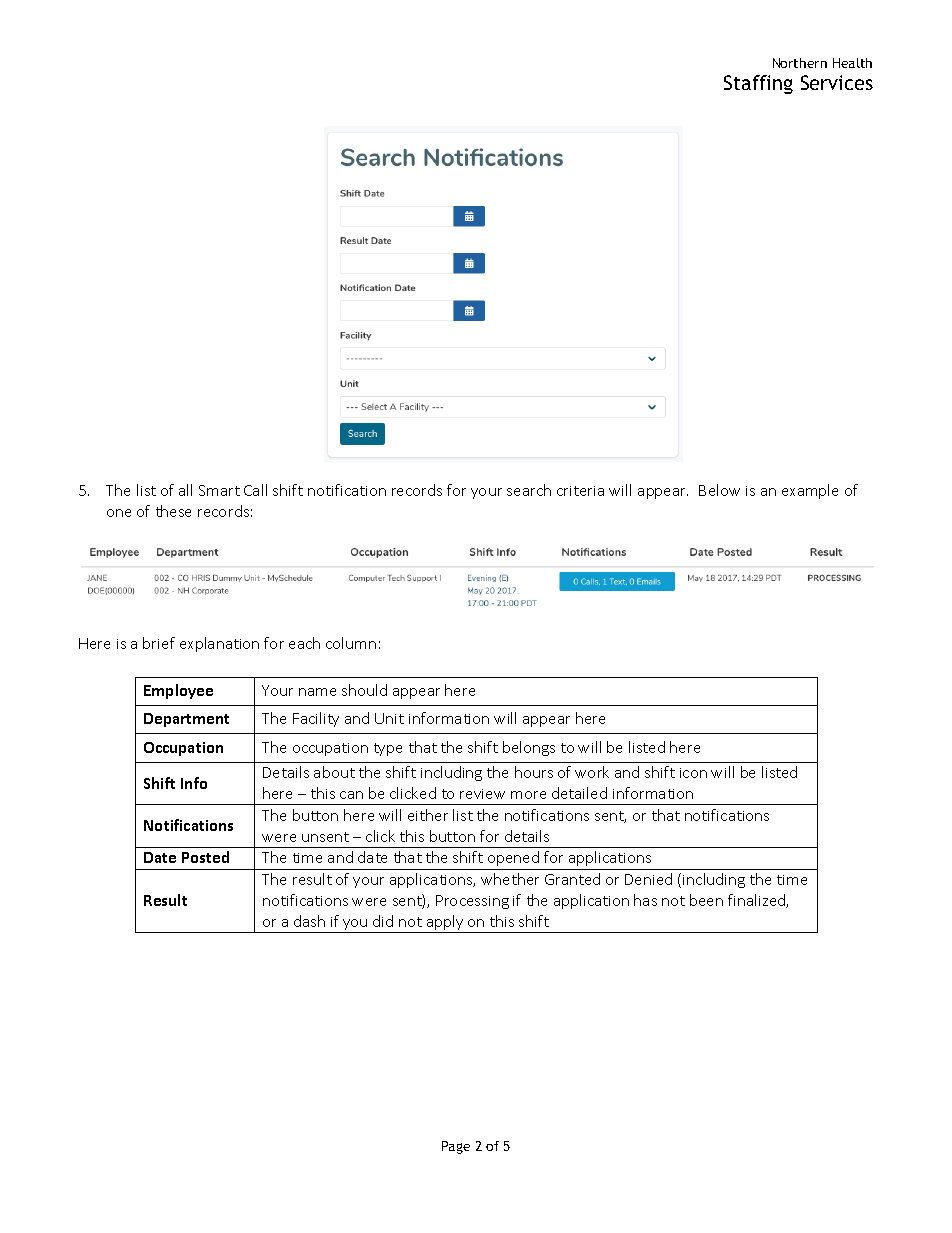 This image has width=952, height=1233. What do you see at coordinates (529, 490) in the image?
I see `search` at bounding box center [529, 490].
